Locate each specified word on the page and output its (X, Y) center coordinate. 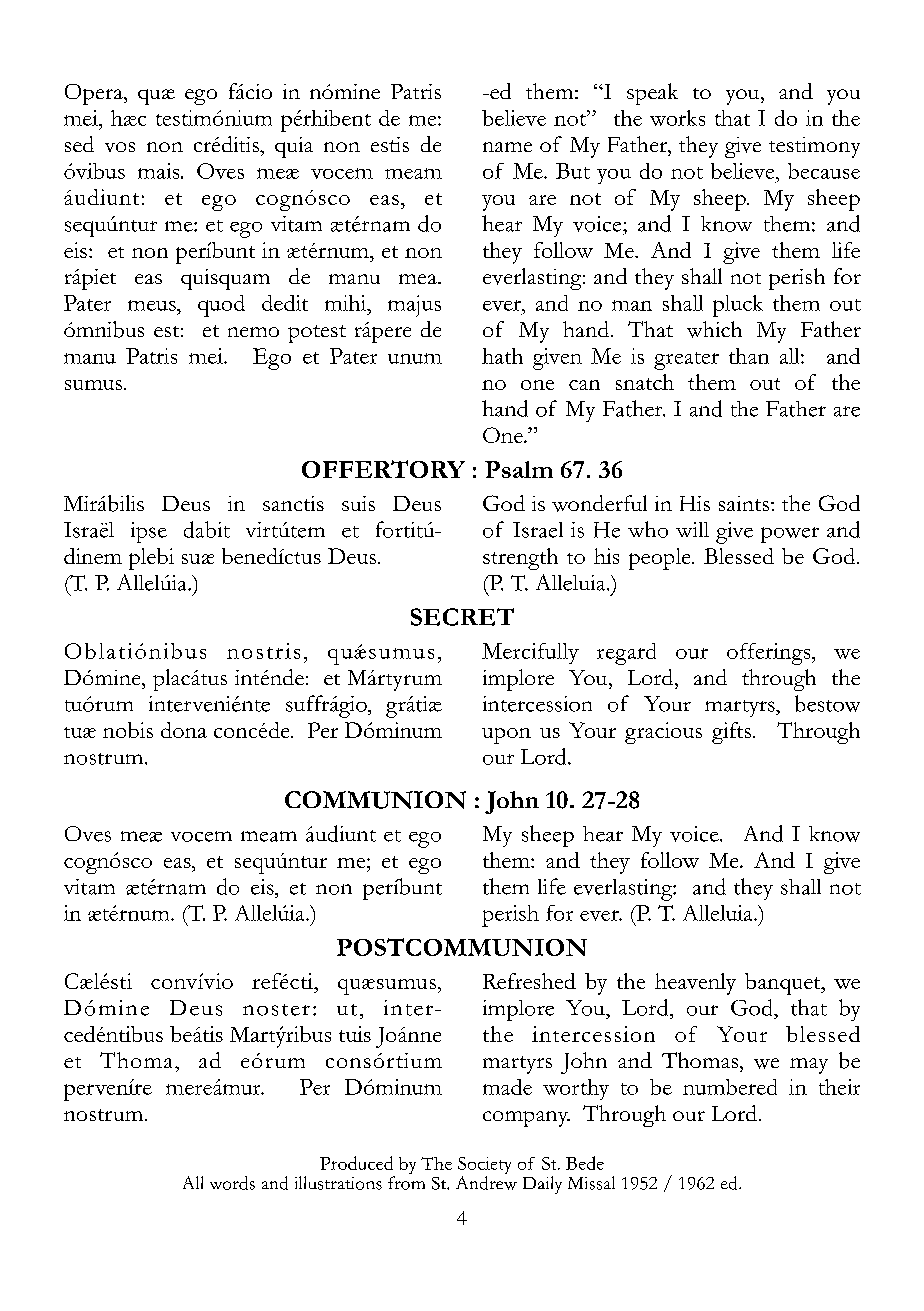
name (507, 147)
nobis (128, 730)
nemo (253, 332)
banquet (784, 984)
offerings (770, 654)
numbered (730, 1087)
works (677, 118)
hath (502, 356)
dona (184, 730)
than (749, 356)
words (232, 1183)
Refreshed (529, 981)
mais (160, 171)
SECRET (462, 617)
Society (484, 1167)
